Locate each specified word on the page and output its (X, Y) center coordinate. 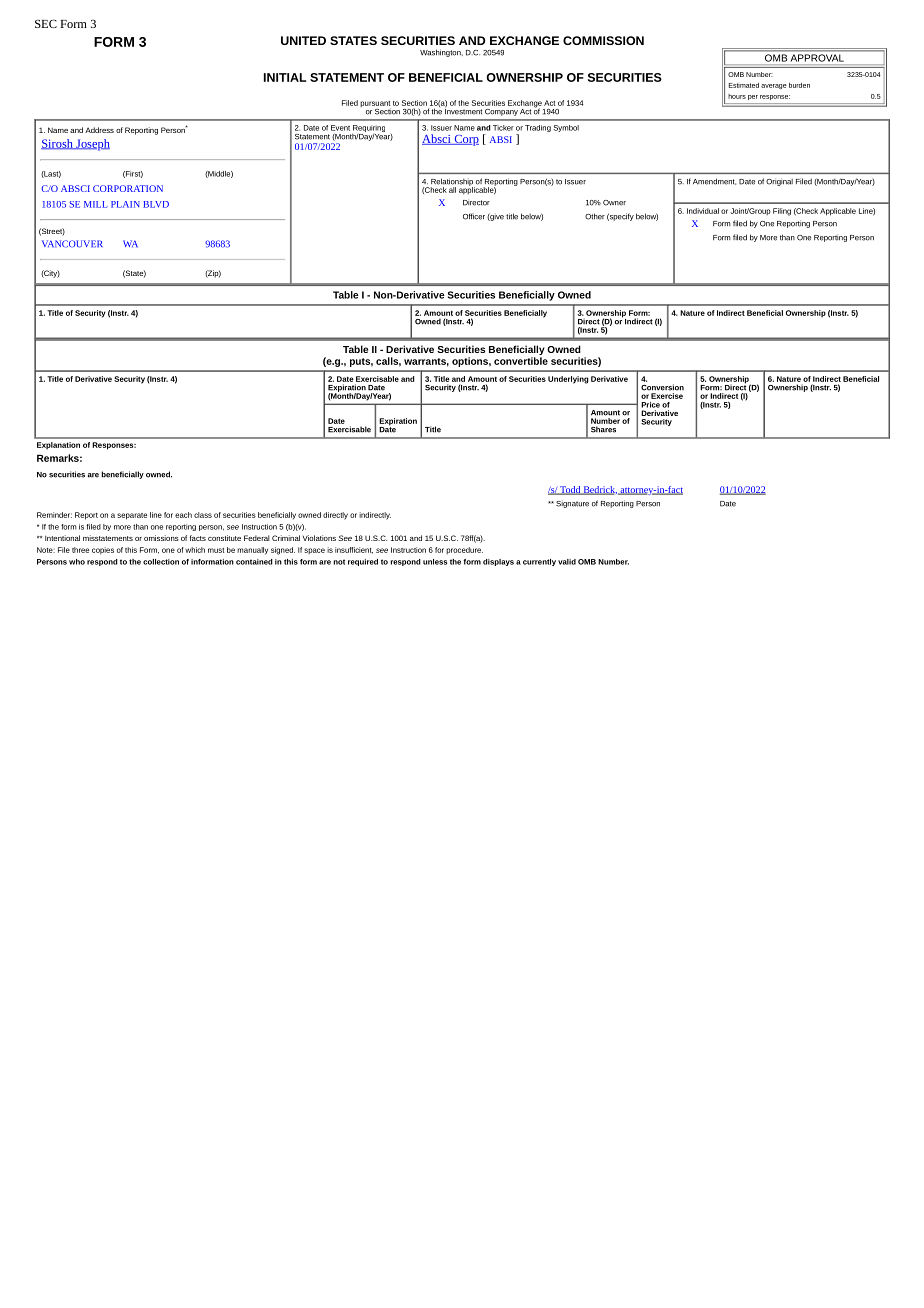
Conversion (662, 387)
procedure (464, 550)
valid (567, 562)
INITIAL (285, 77)
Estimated (744, 85)
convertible (521, 361)
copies (103, 550)
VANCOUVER (72, 244)
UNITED (303, 40)
